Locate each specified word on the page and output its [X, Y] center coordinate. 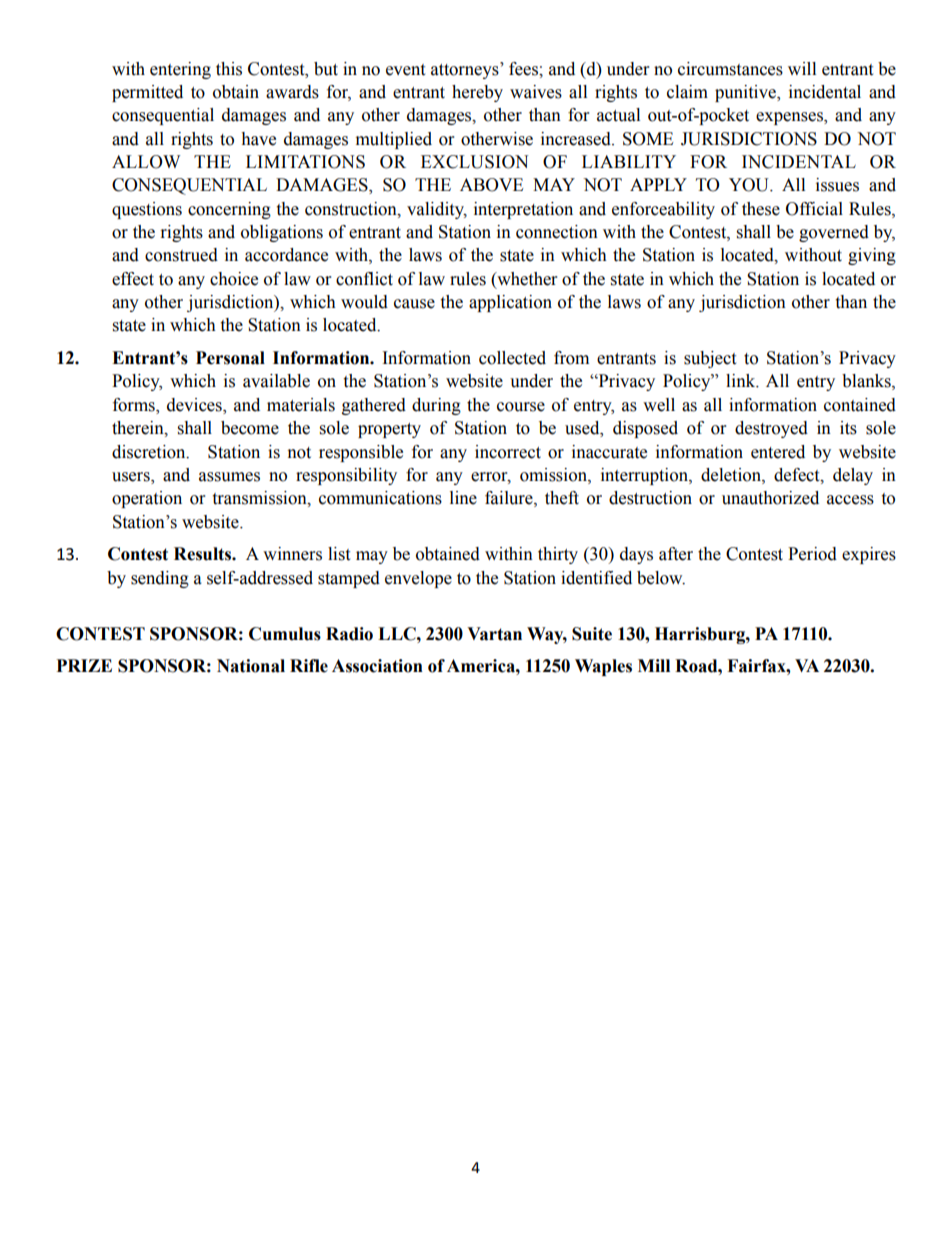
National [251, 666]
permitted [147, 93]
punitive [746, 93]
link [742, 381]
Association [377, 666]
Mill [654, 665]
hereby [477, 93]
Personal [230, 358]
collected [512, 358]
